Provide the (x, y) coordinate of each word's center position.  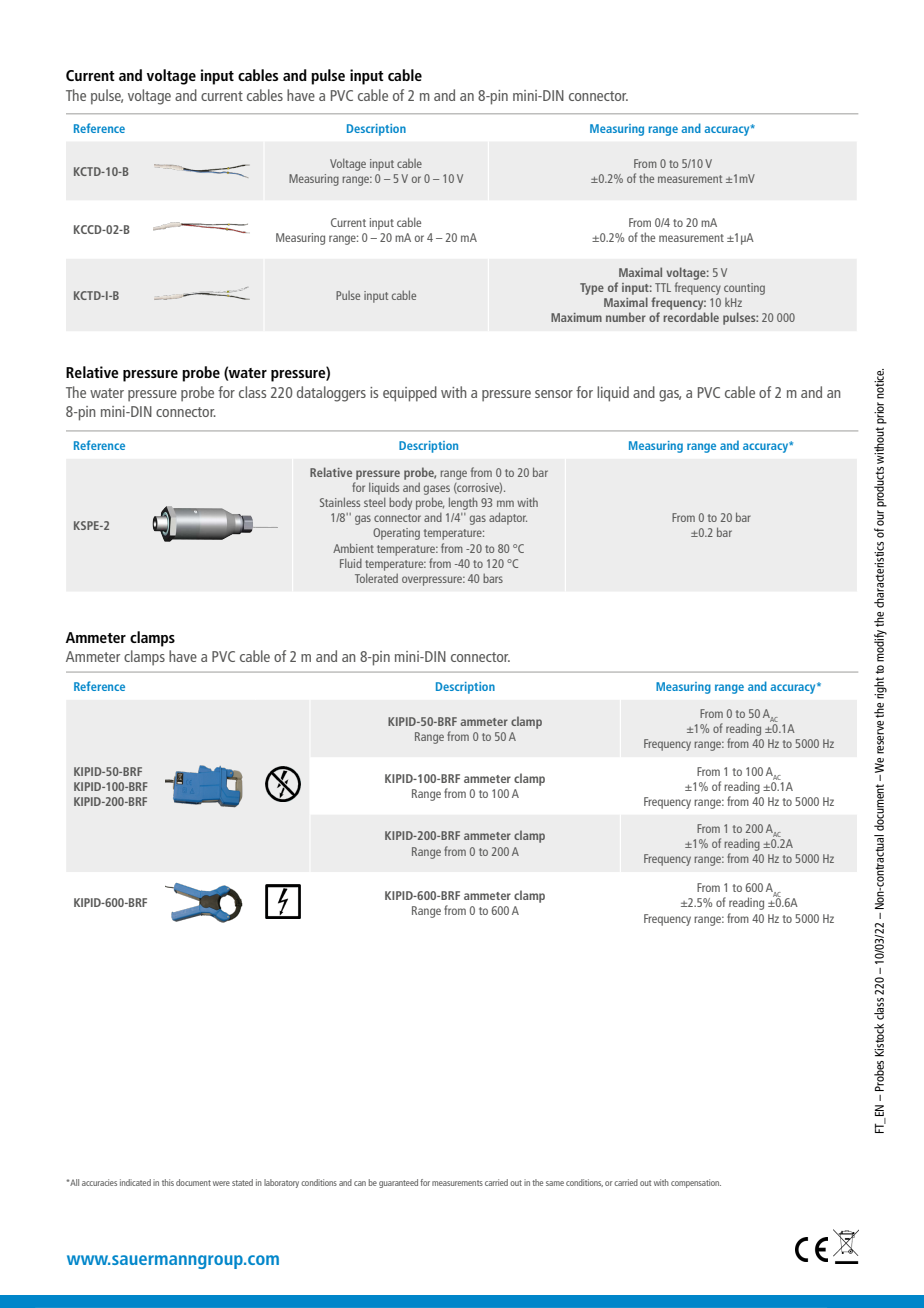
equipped (410, 394)
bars (493, 578)
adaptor (508, 518)
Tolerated (376, 578)
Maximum (576, 317)
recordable (691, 317)
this (168, 1182)
